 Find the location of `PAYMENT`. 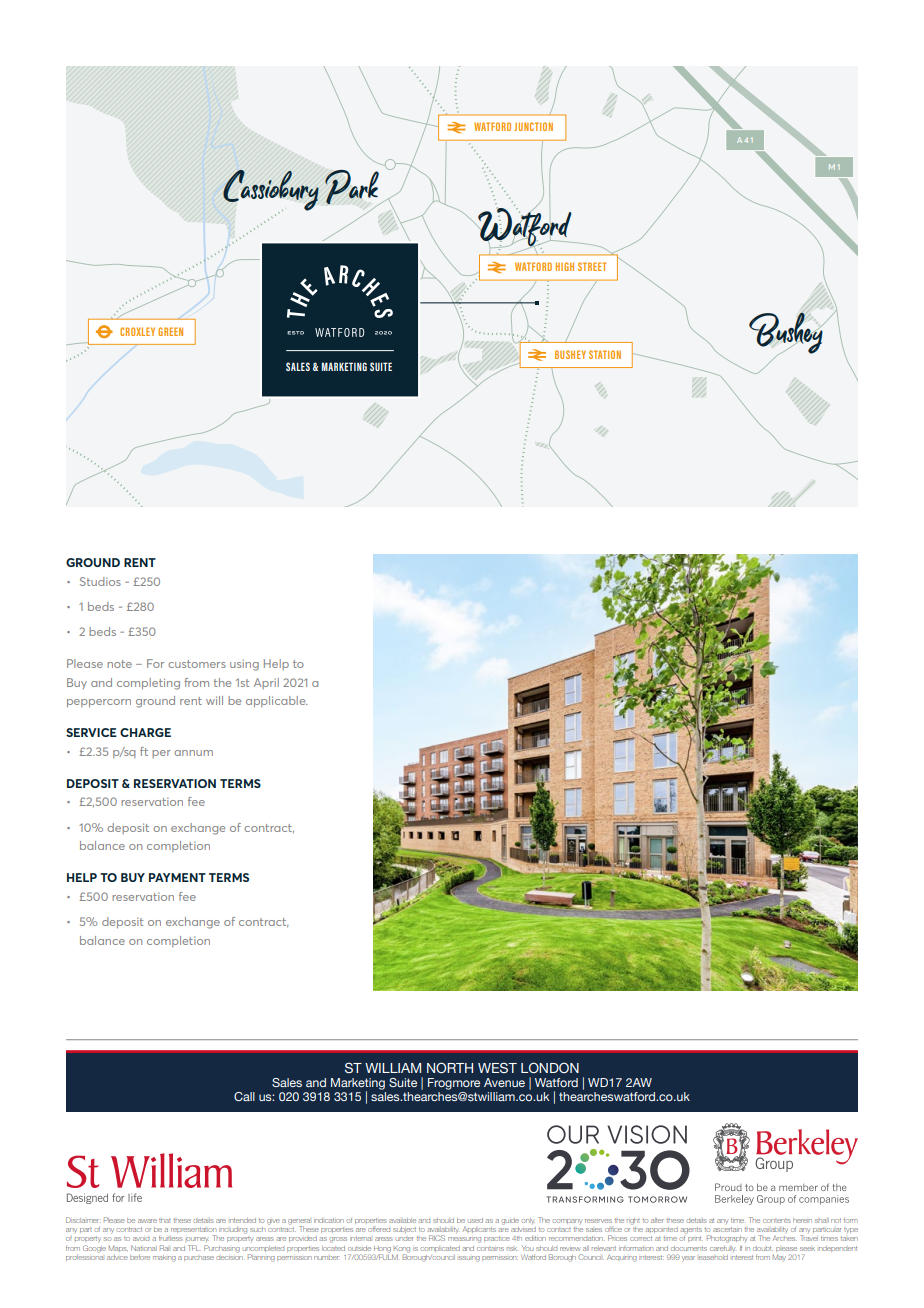

PAYMENT is located at coordinates (177, 877).
